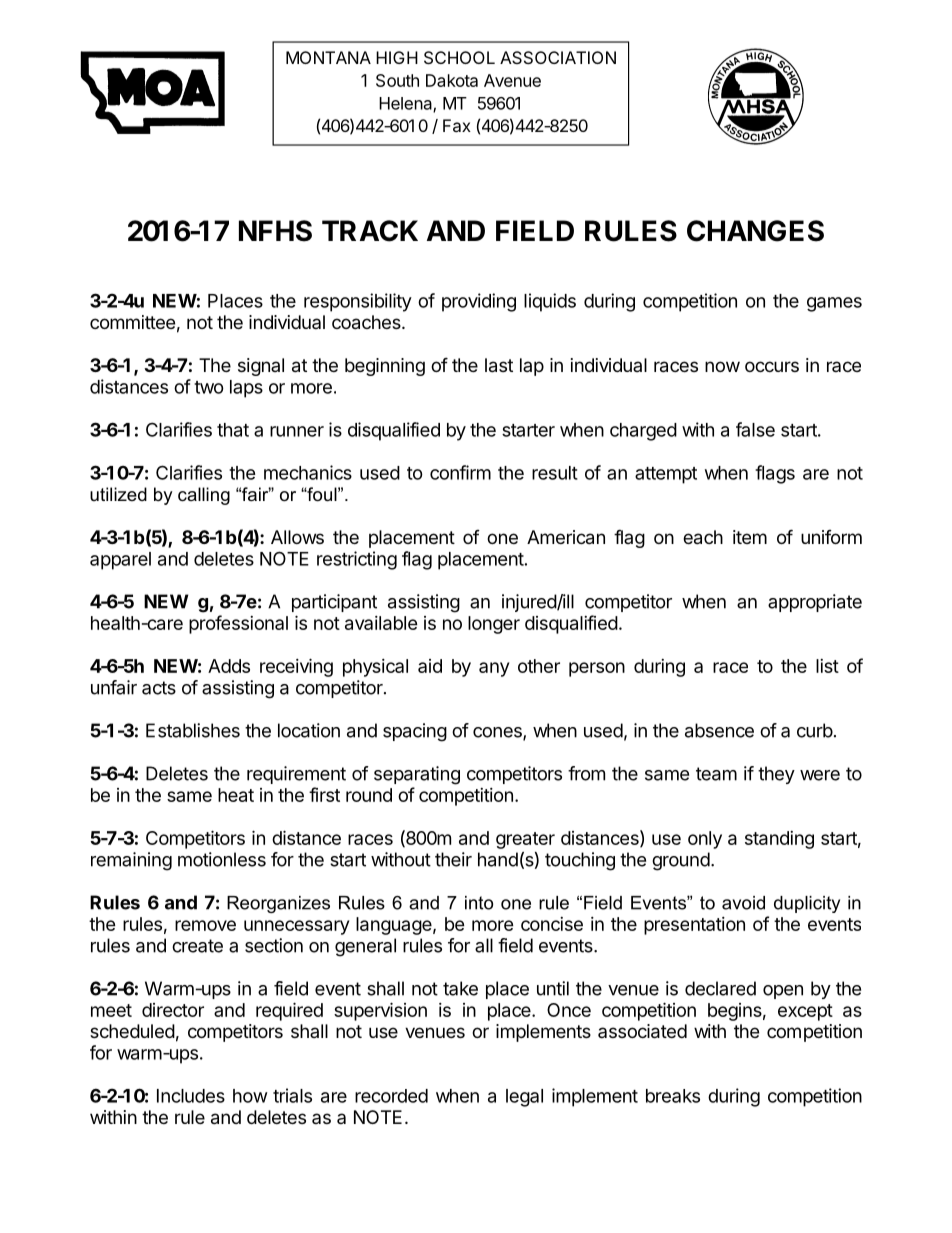 The width and height of the document is (952, 1233). What do you see at coordinates (558, 57) in the document?
I see `ASSOCIATION` at bounding box center [558, 57].
